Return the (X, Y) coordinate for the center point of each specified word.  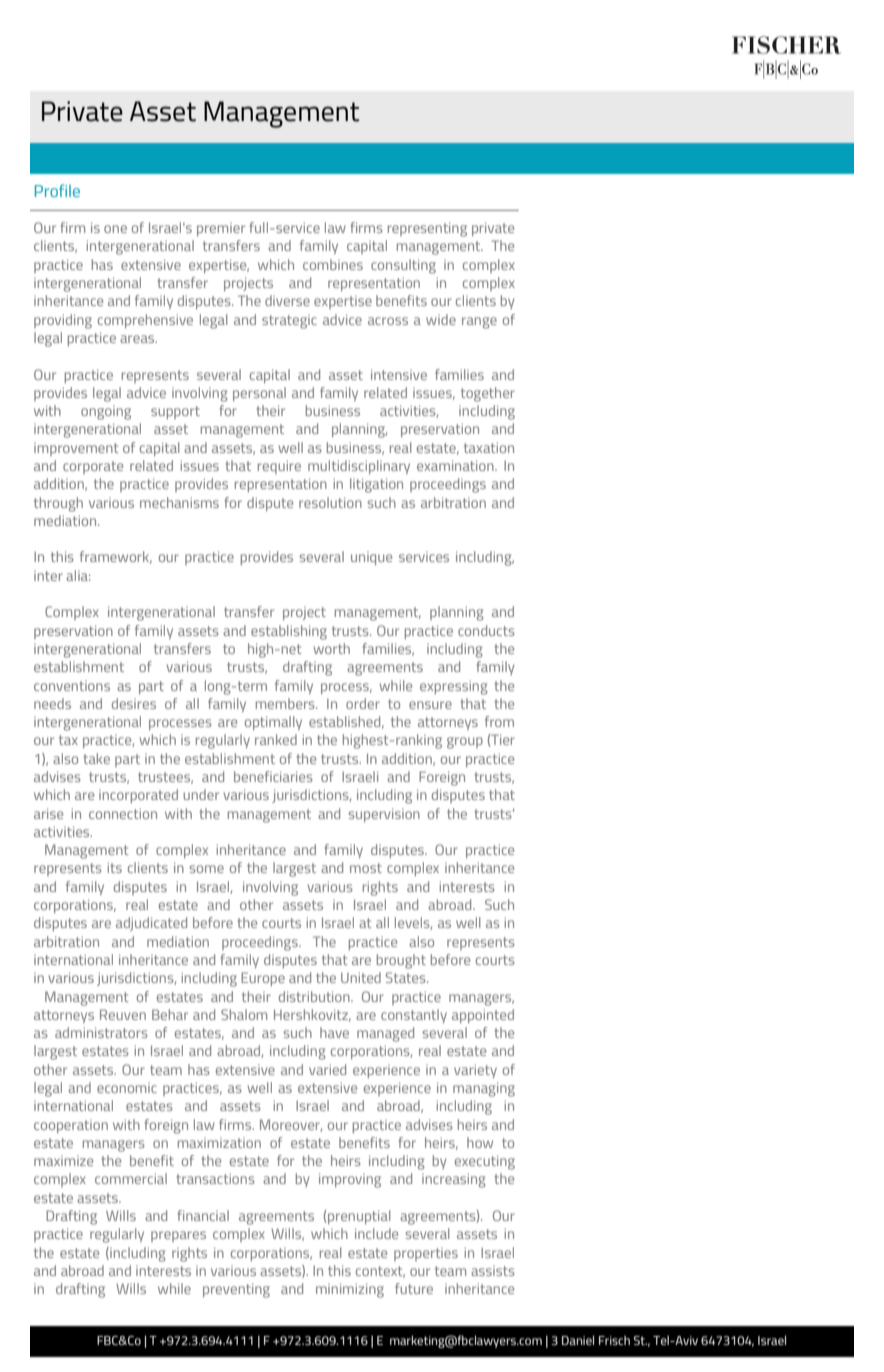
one (115, 229)
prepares (178, 1236)
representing (427, 229)
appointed (483, 1016)
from (499, 721)
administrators (101, 1032)
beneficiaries (273, 776)
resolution (330, 502)
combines (333, 264)
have (334, 1032)
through (58, 504)
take (97, 758)
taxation (489, 447)
